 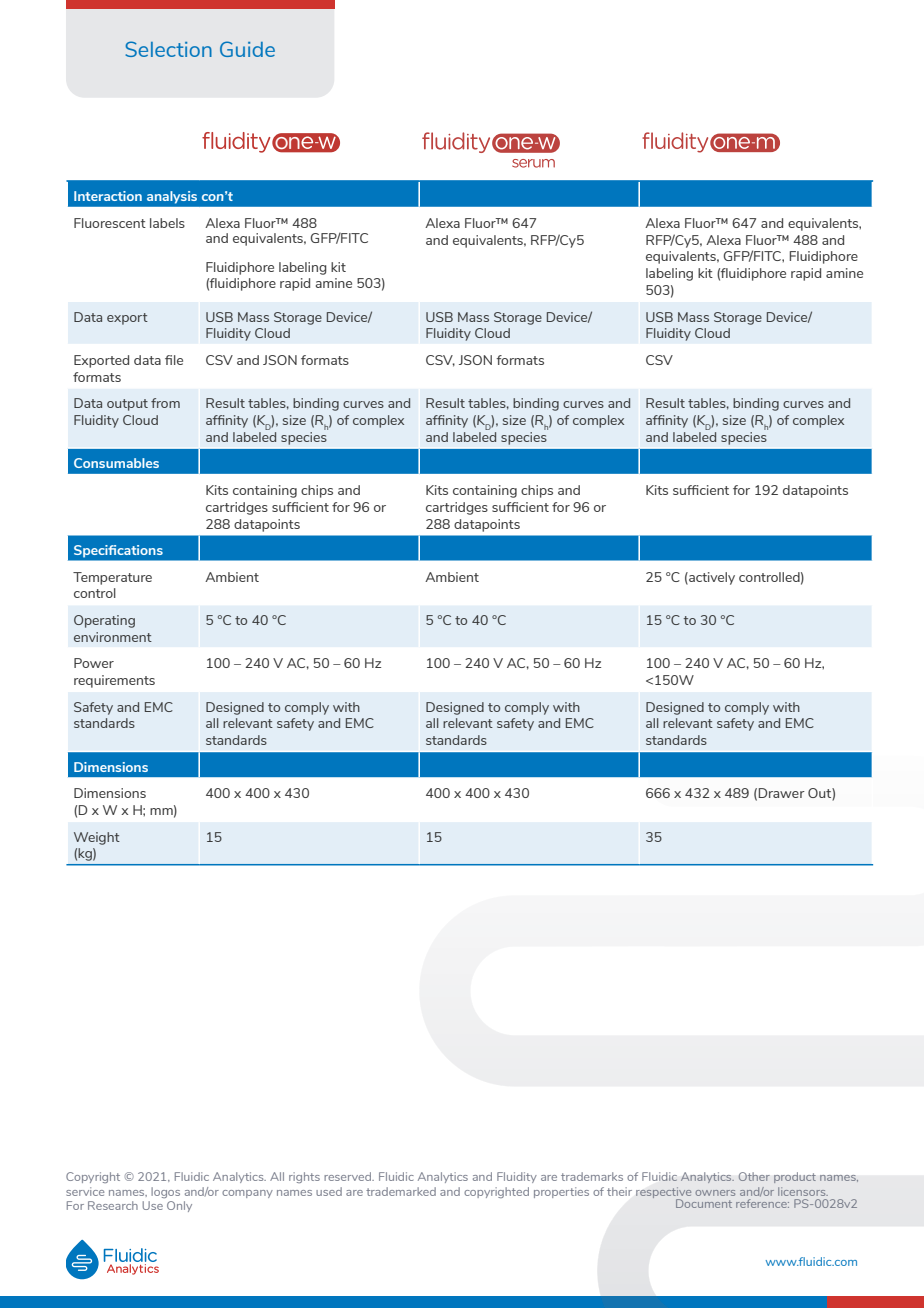 I want to click on trademarked, so click(x=401, y=1191).
